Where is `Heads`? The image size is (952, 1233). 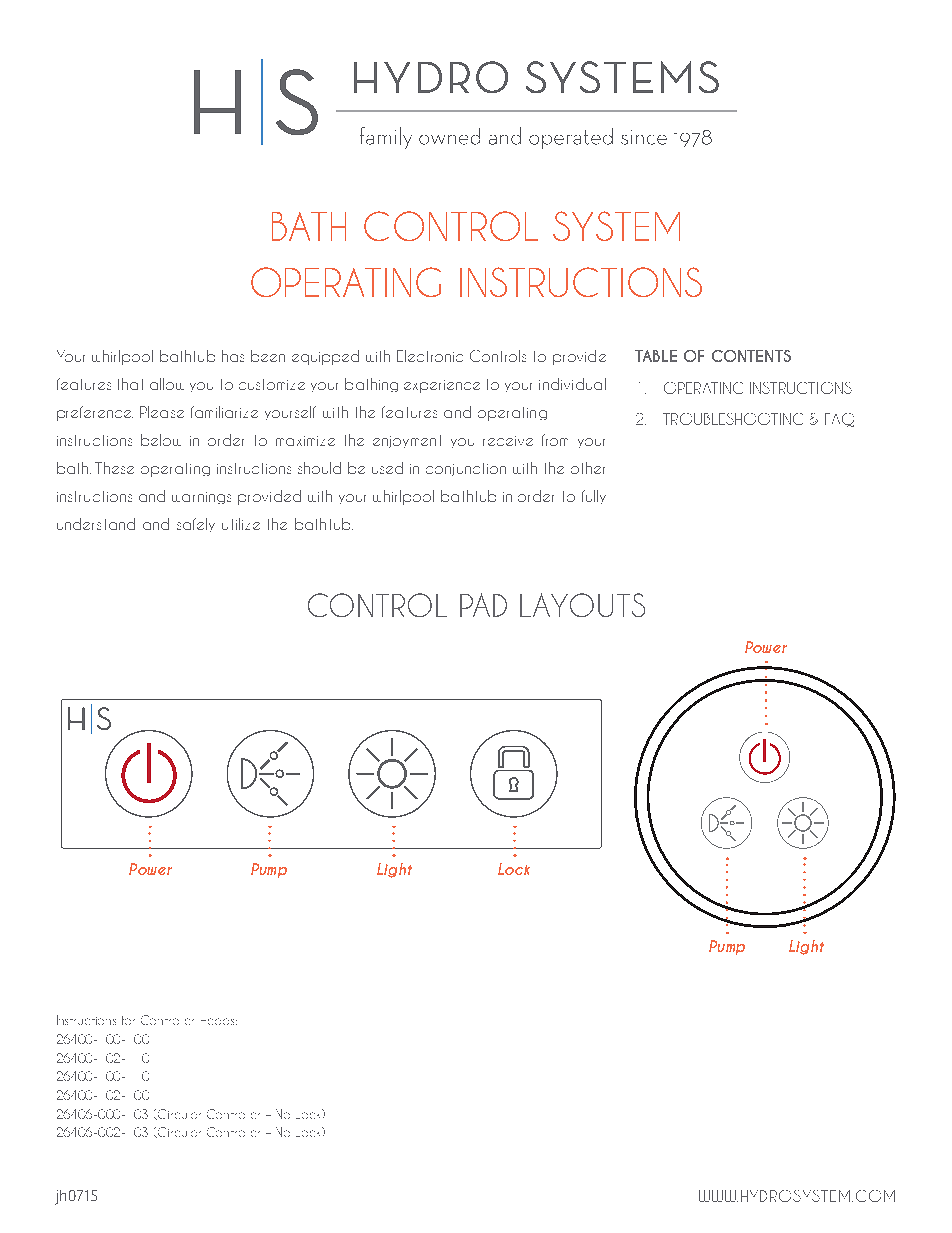
Heads is located at coordinates (219, 1021).
